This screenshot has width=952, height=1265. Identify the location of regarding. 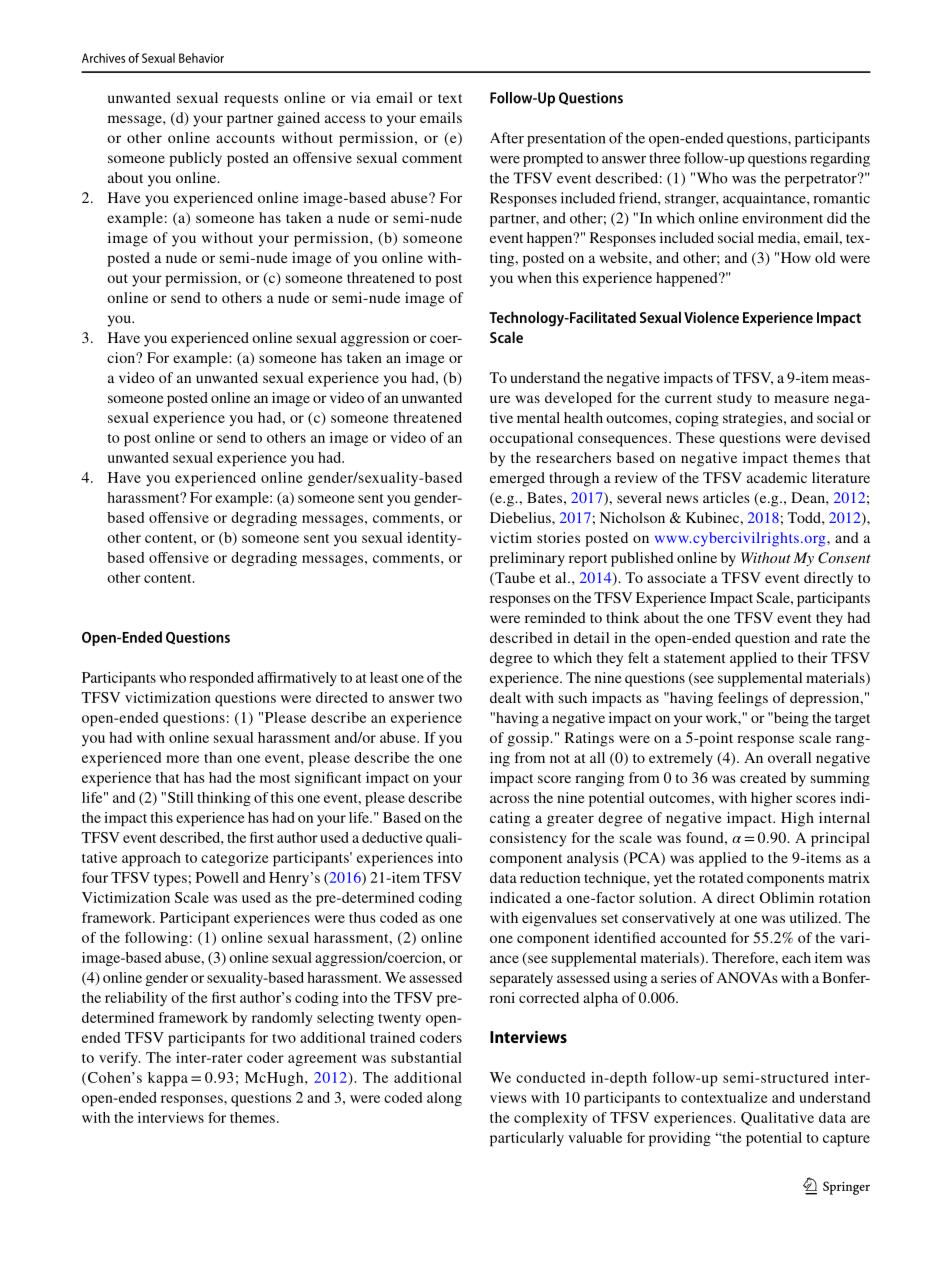
(840, 159).
